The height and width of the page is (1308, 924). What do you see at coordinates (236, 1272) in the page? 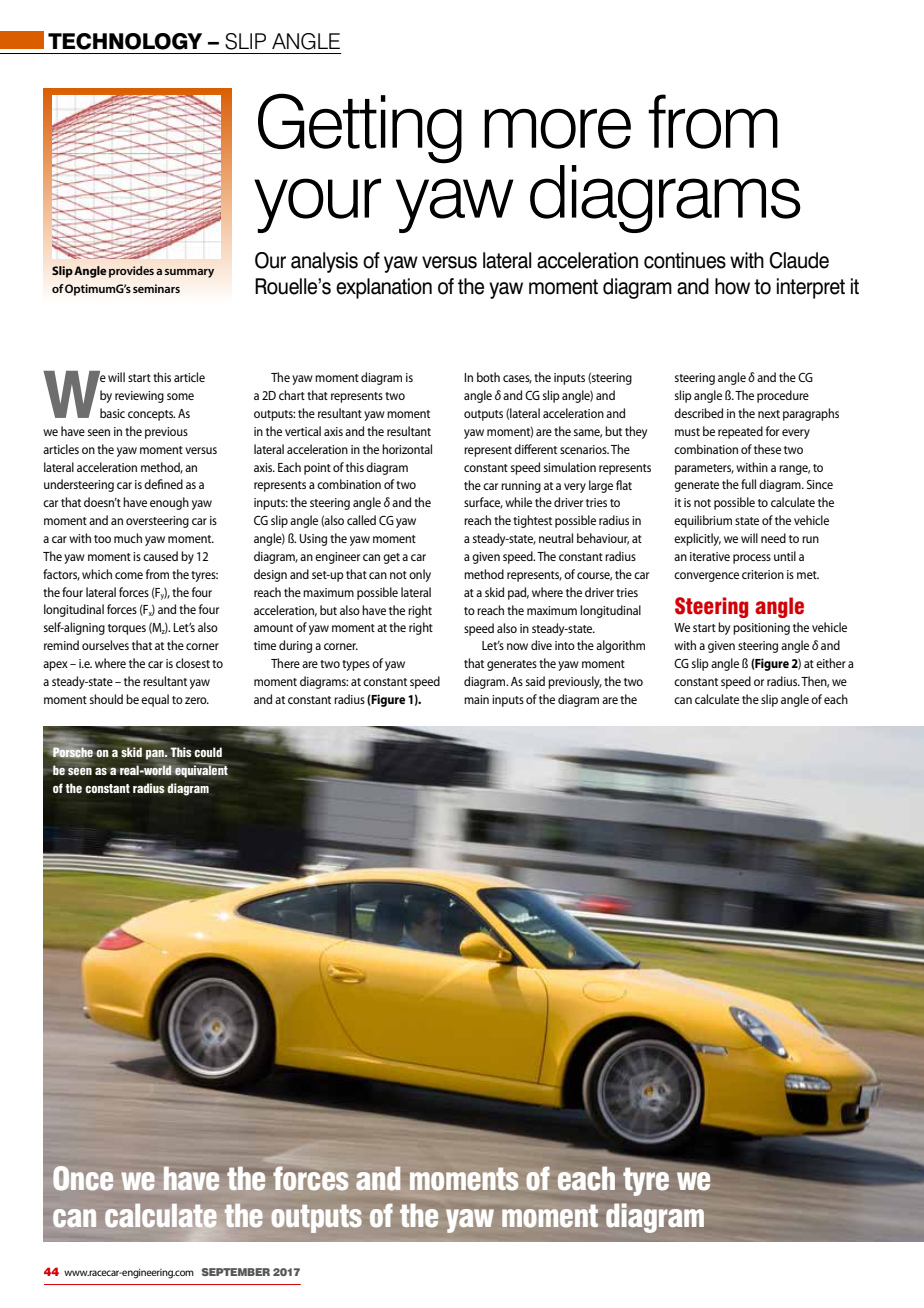
I see `SEPTEMBER` at bounding box center [236, 1272].
